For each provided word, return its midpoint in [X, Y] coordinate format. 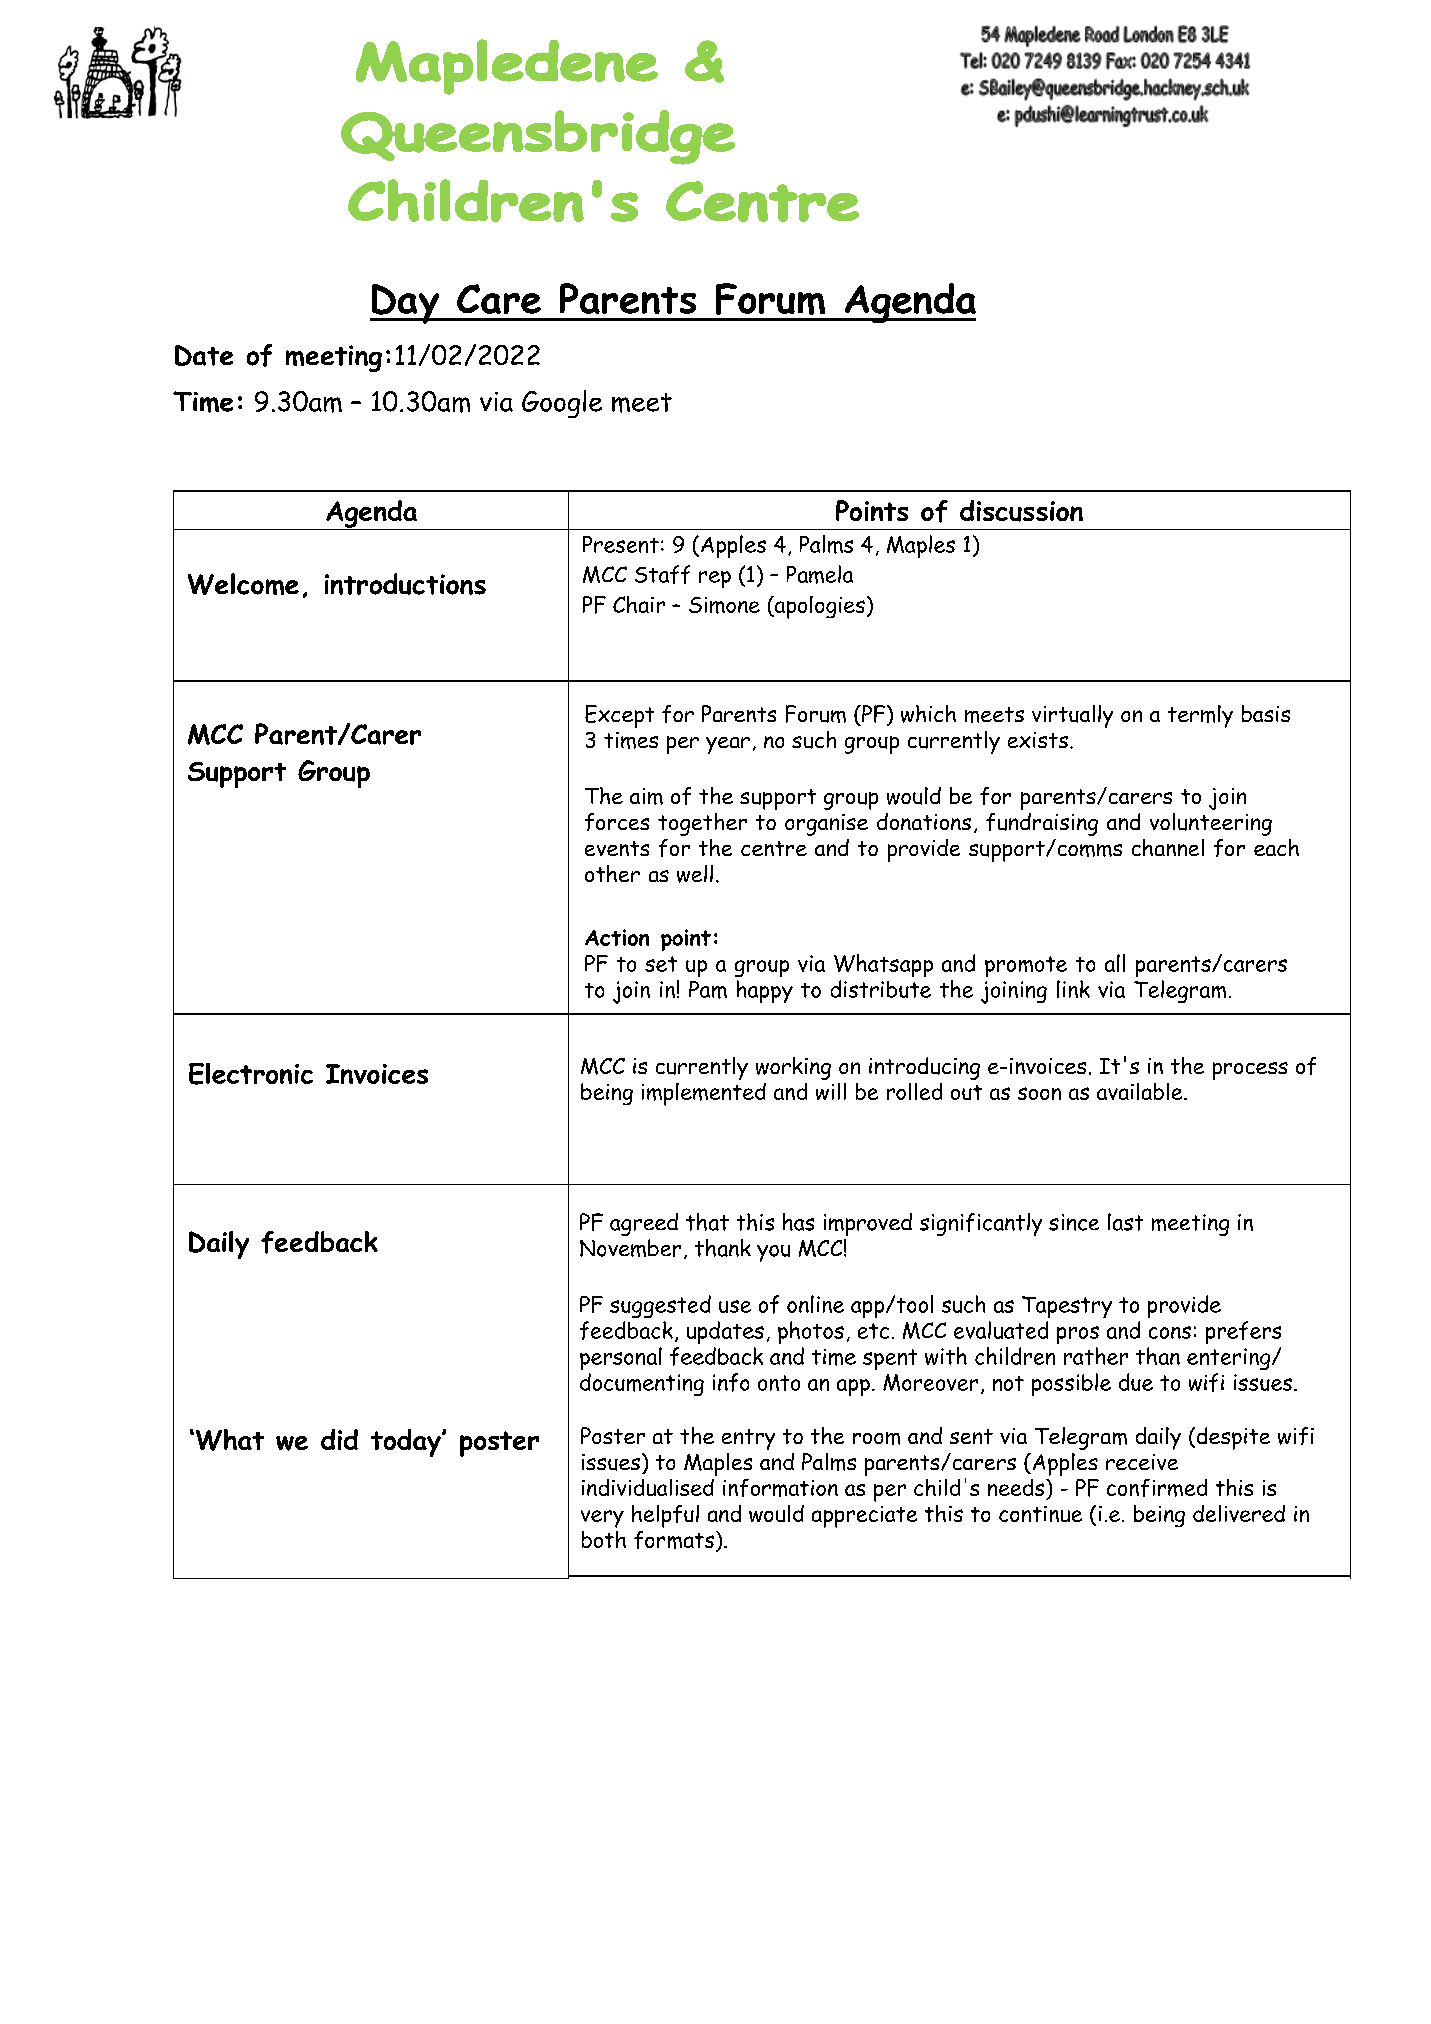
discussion [1021, 511]
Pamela [820, 574]
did [339, 1439]
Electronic [251, 1074]
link [1073, 989]
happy [765, 991]
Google [562, 404]
